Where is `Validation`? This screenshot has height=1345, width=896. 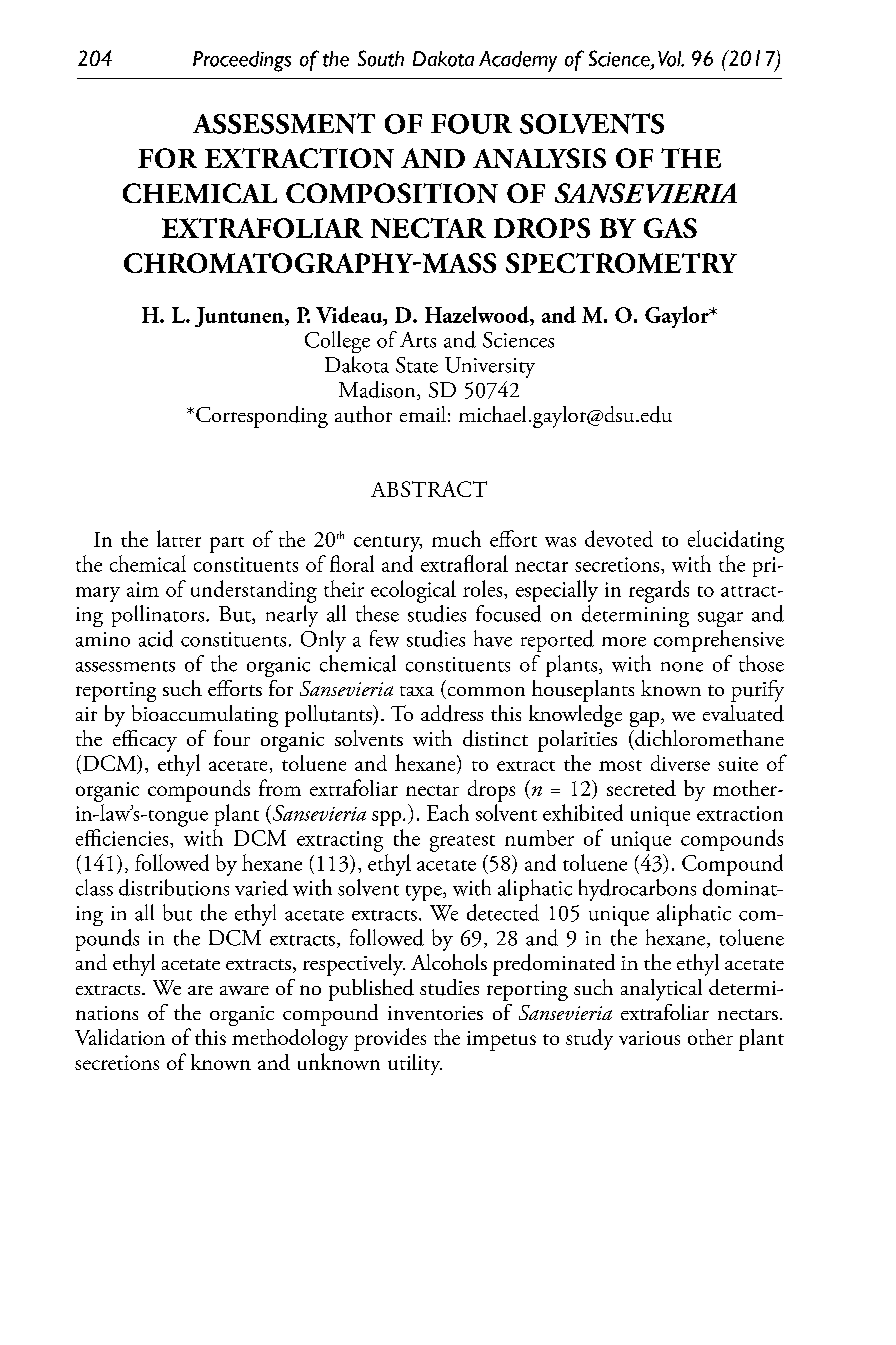 Validation is located at coordinates (120, 1037).
